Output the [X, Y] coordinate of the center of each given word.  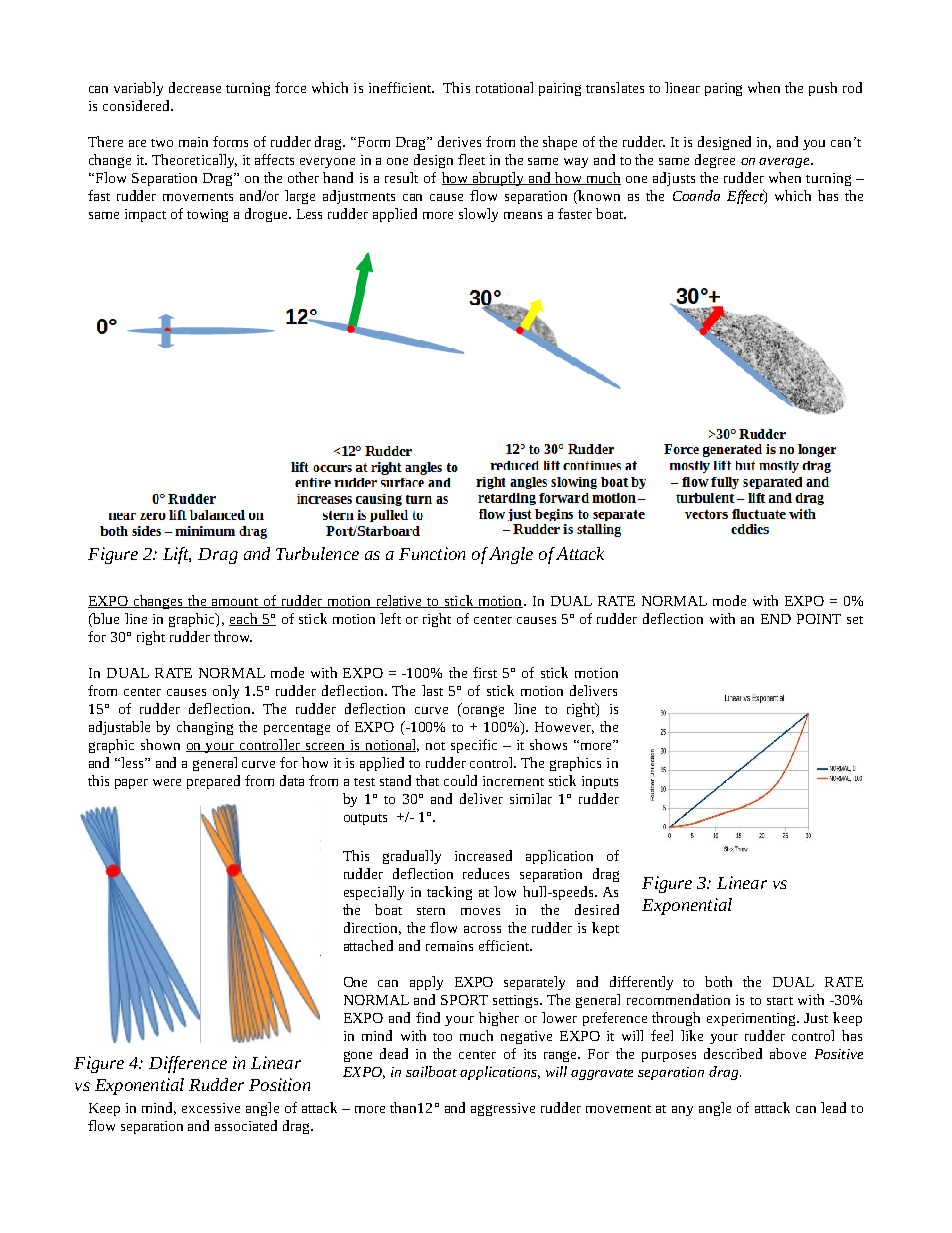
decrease [195, 87]
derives [459, 141]
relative [399, 601]
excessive [211, 1108]
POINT [819, 619]
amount [235, 603]
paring [723, 89]
